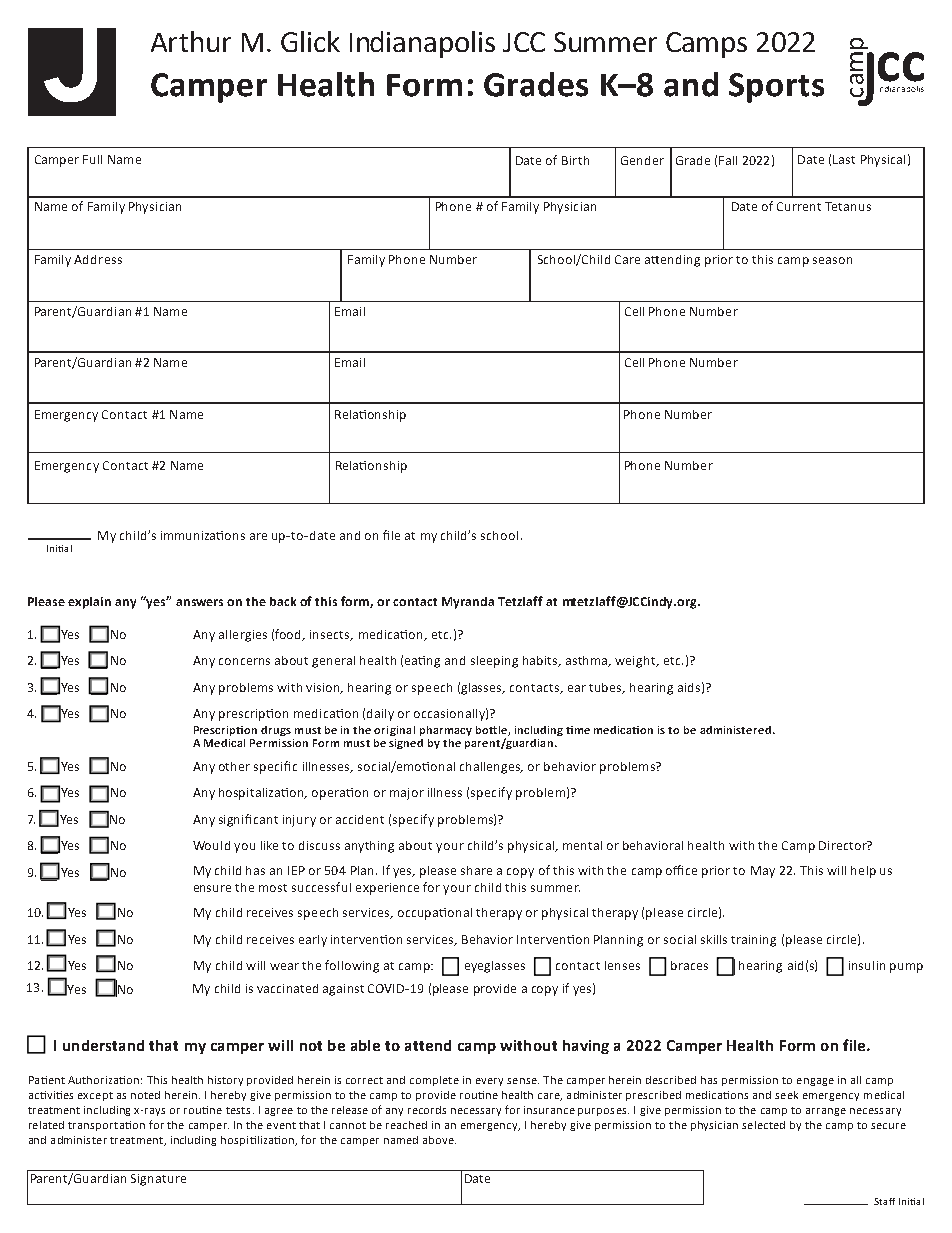  Describe the element at coordinates (832, 260) in the document. I see `season` at that location.
